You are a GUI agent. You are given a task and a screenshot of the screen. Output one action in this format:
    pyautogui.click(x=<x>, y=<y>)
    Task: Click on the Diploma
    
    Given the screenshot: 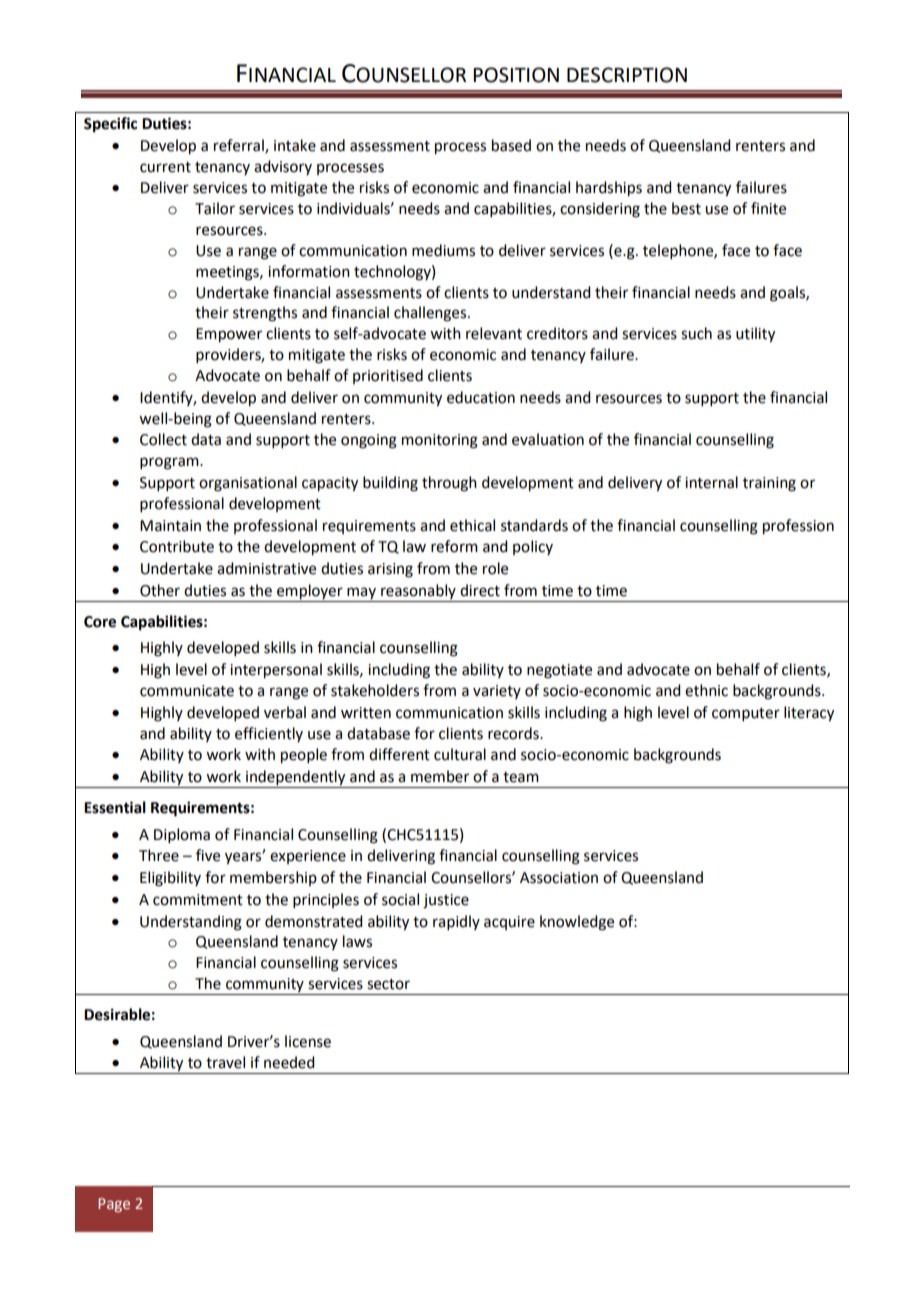 What is the action you would take?
    pyautogui.click(x=182, y=835)
